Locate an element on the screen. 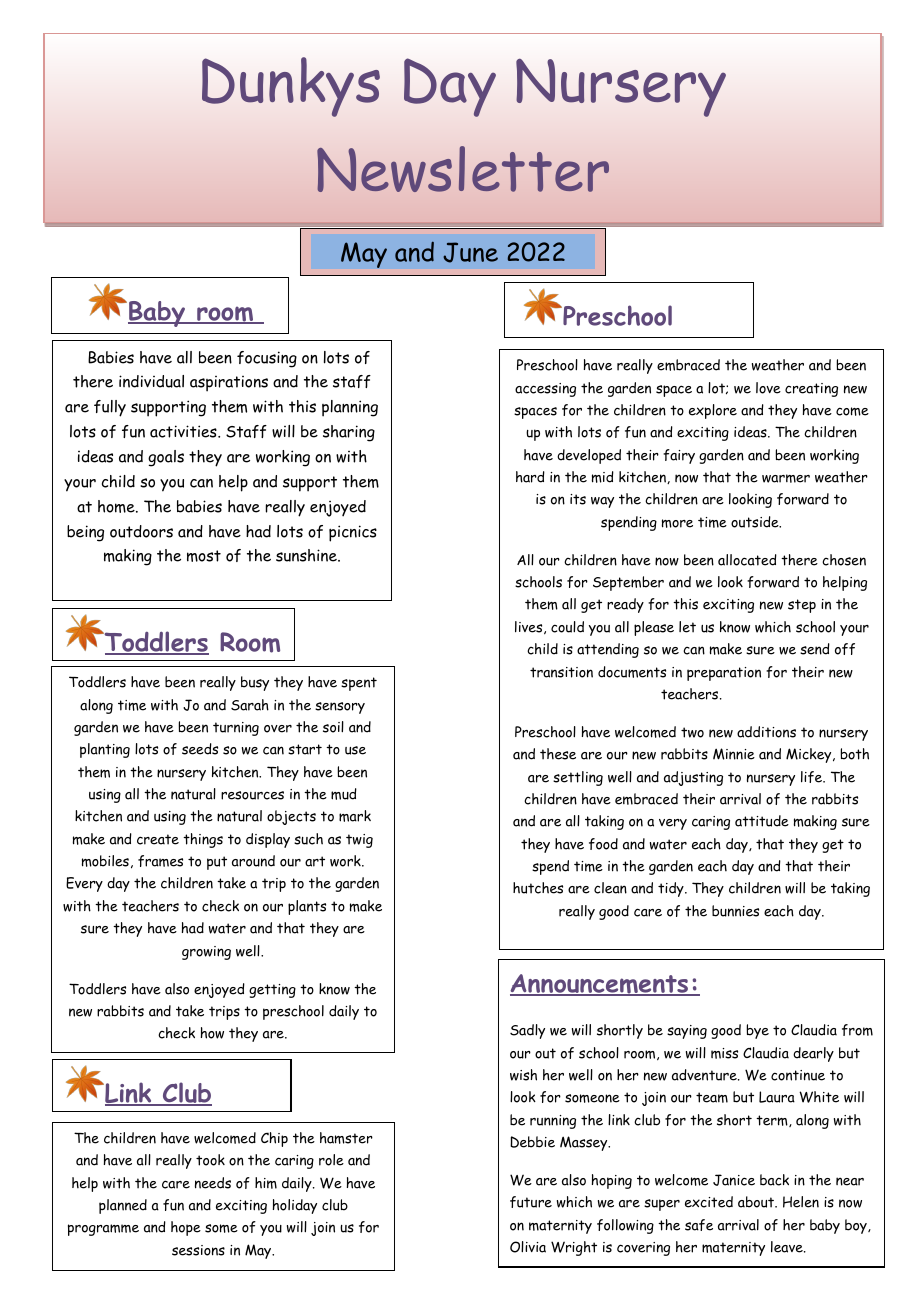 The image size is (924, 1308). Newsletter is located at coordinates (463, 169).
